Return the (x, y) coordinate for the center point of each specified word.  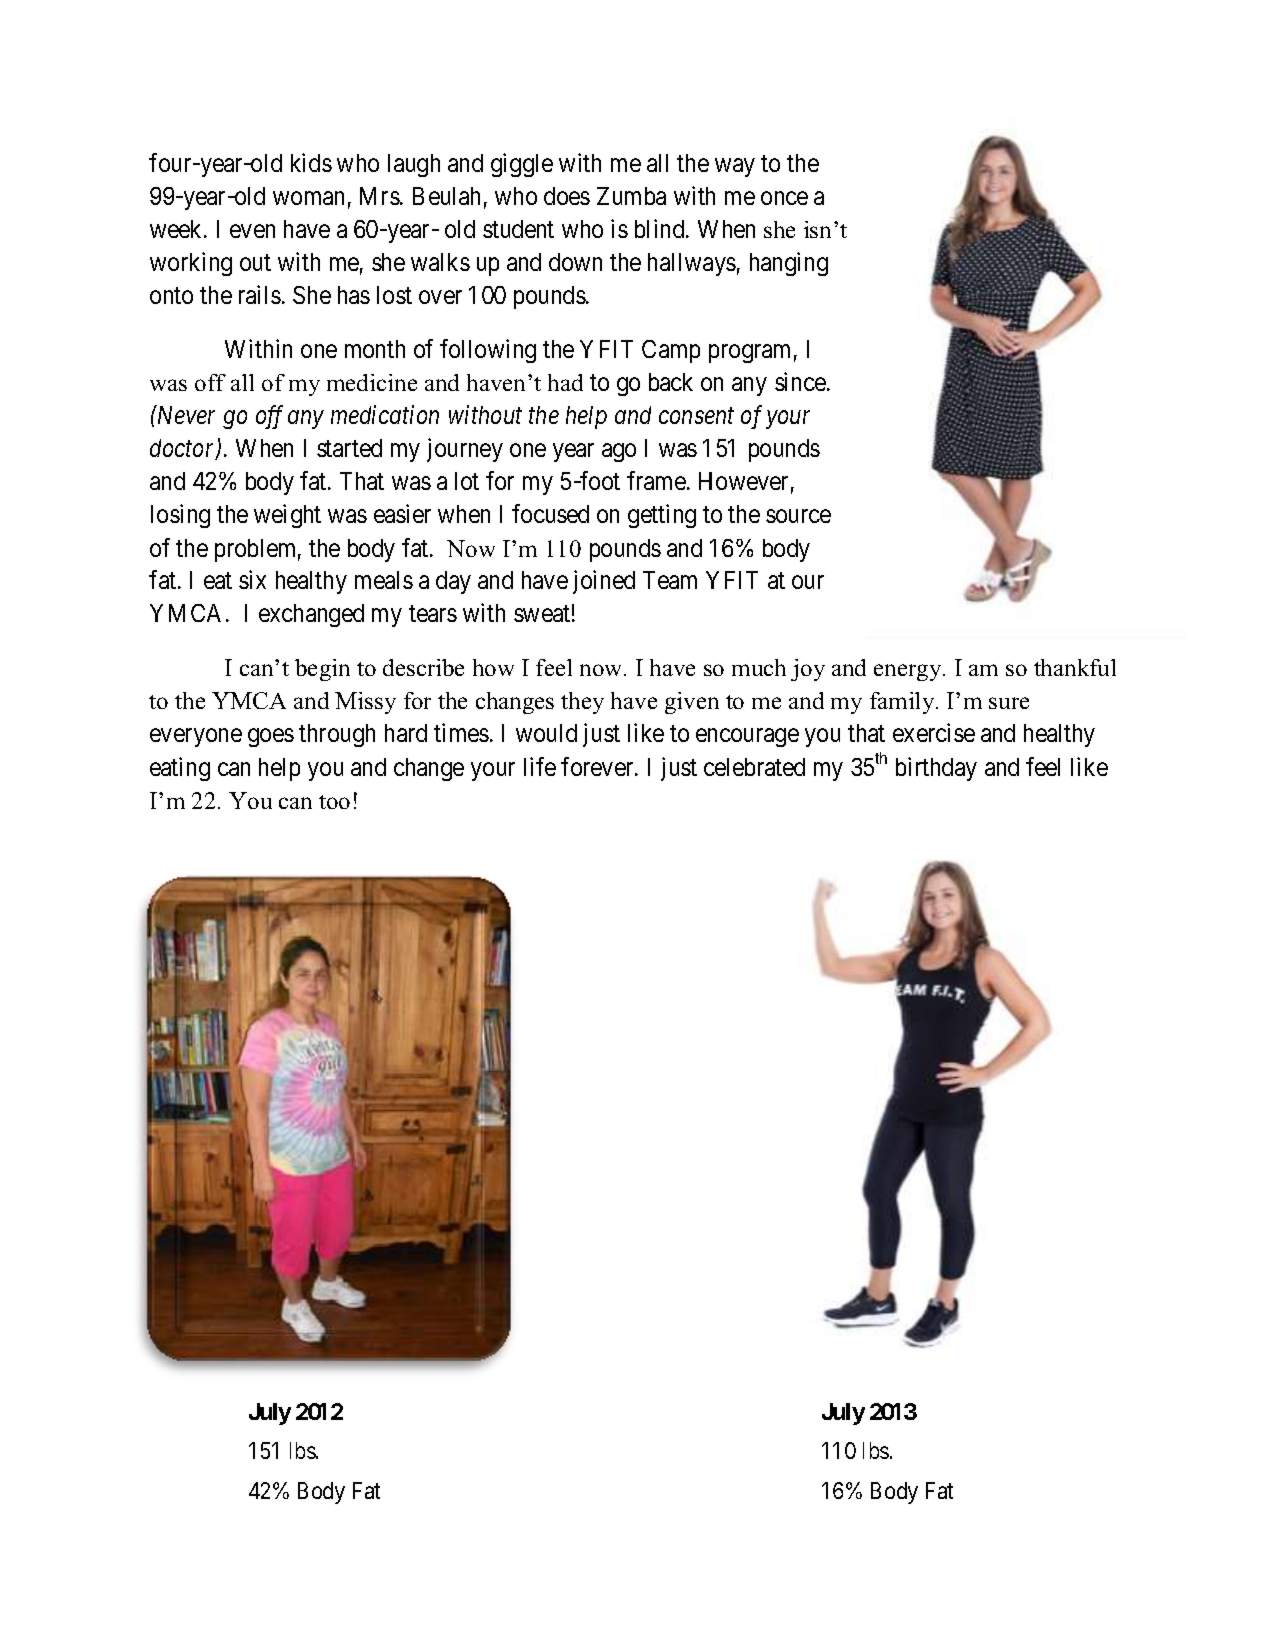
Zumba (631, 196)
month (375, 349)
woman (308, 198)
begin (322, 670)
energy (909, 672)
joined (604, 582)
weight (287, 516)
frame (656, 480)
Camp (671, 351)
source (798, 516)
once (784, 198)
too (334, 802)
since (801, 381)
